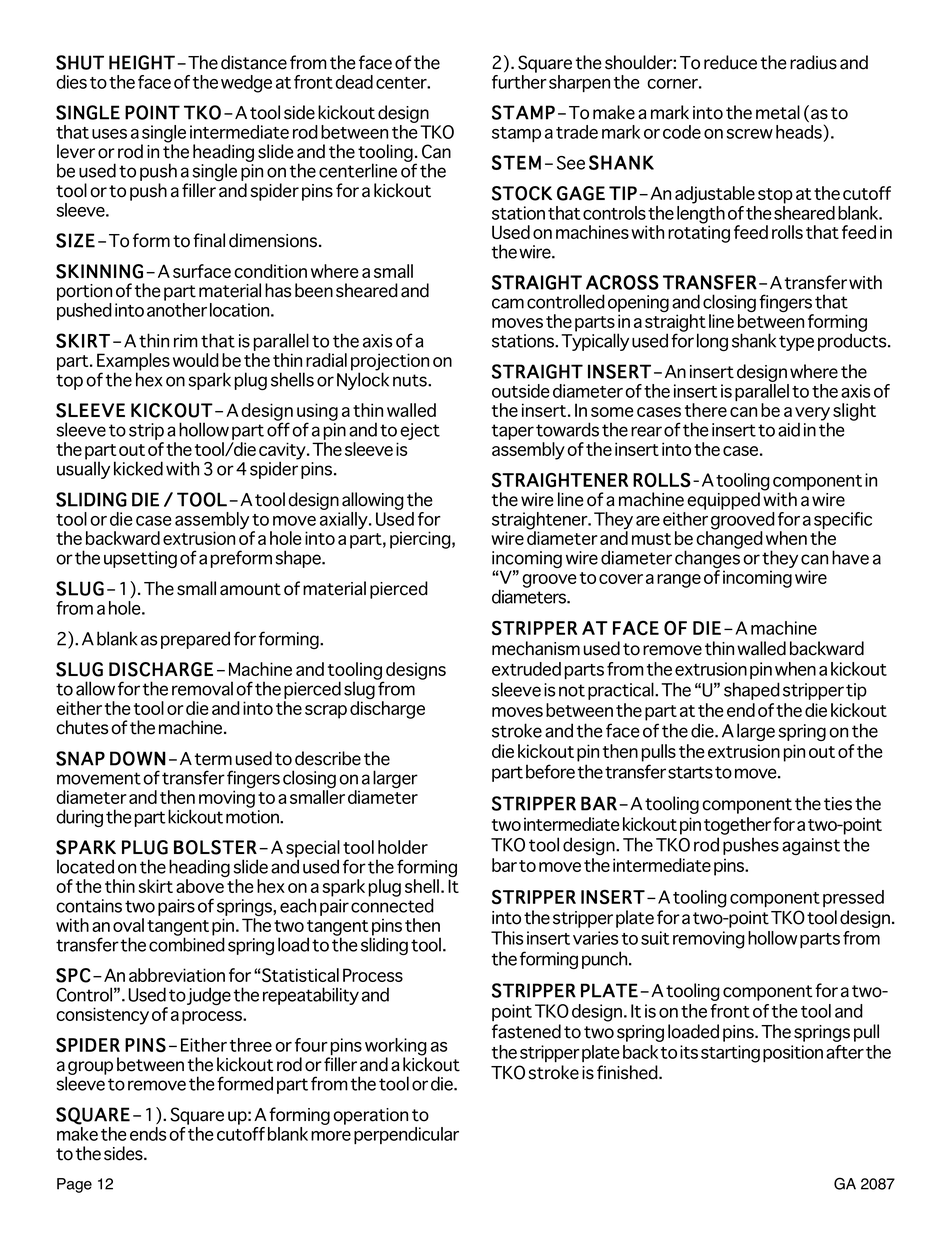 Image resolution: width=952 pixels, height=1233 pixels. I want to click on chutes, so click(82, 727).
